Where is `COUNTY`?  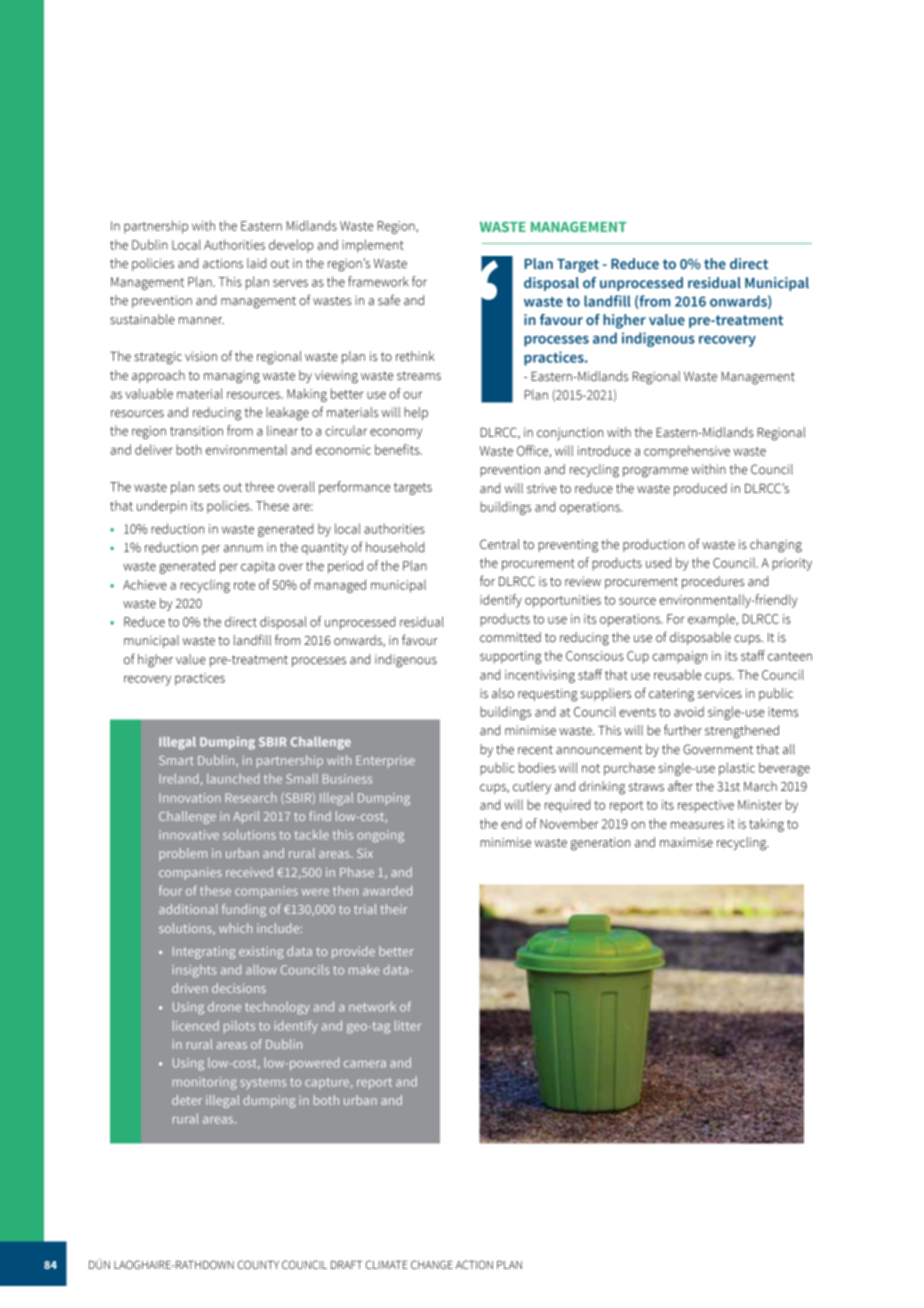
COUNTY is located at coordinates (258, 1264).
